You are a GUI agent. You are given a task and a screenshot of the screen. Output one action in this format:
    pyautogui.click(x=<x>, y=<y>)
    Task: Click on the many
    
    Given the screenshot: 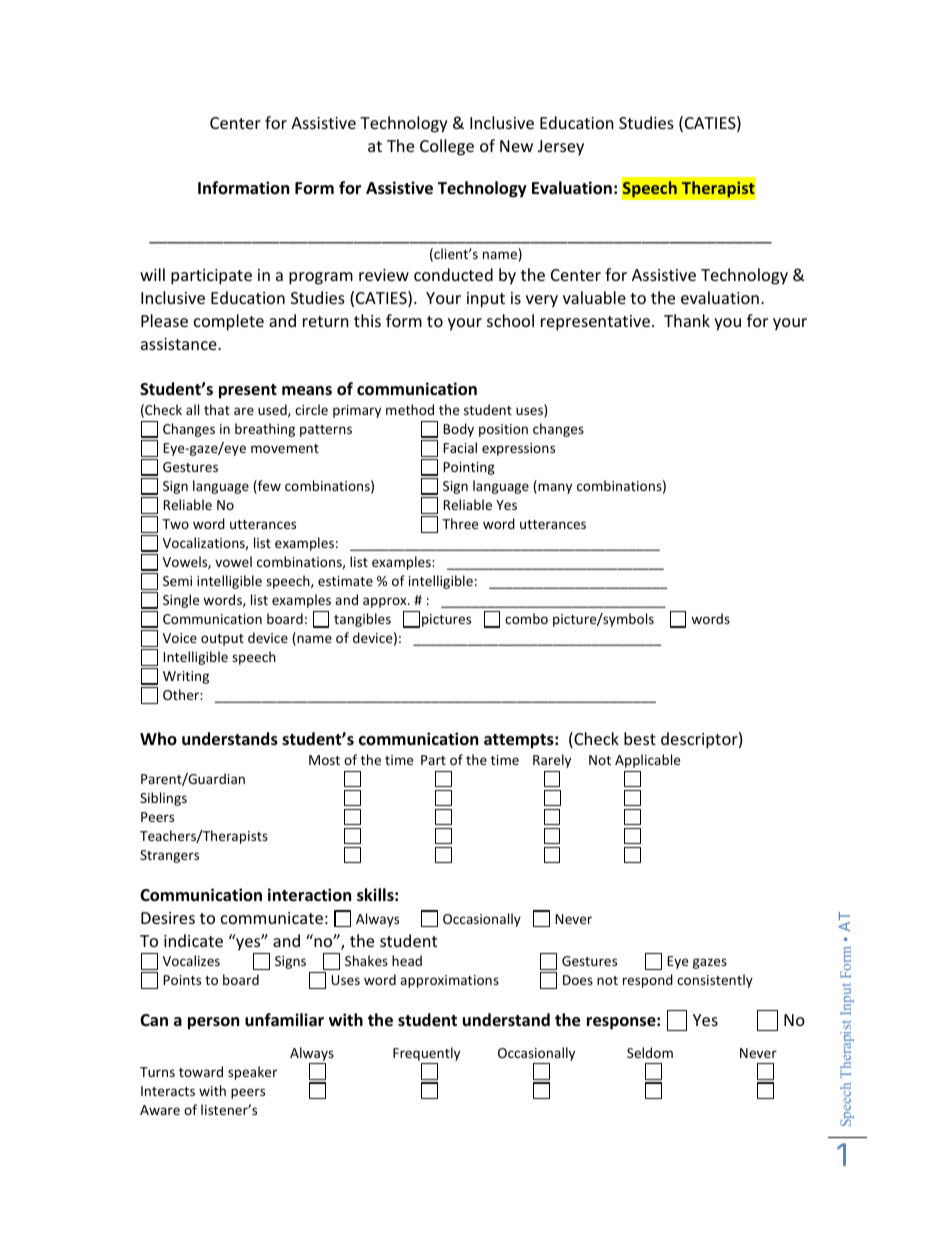 What is the action you would take?
    pyautogui.click(x=554, y=488)
